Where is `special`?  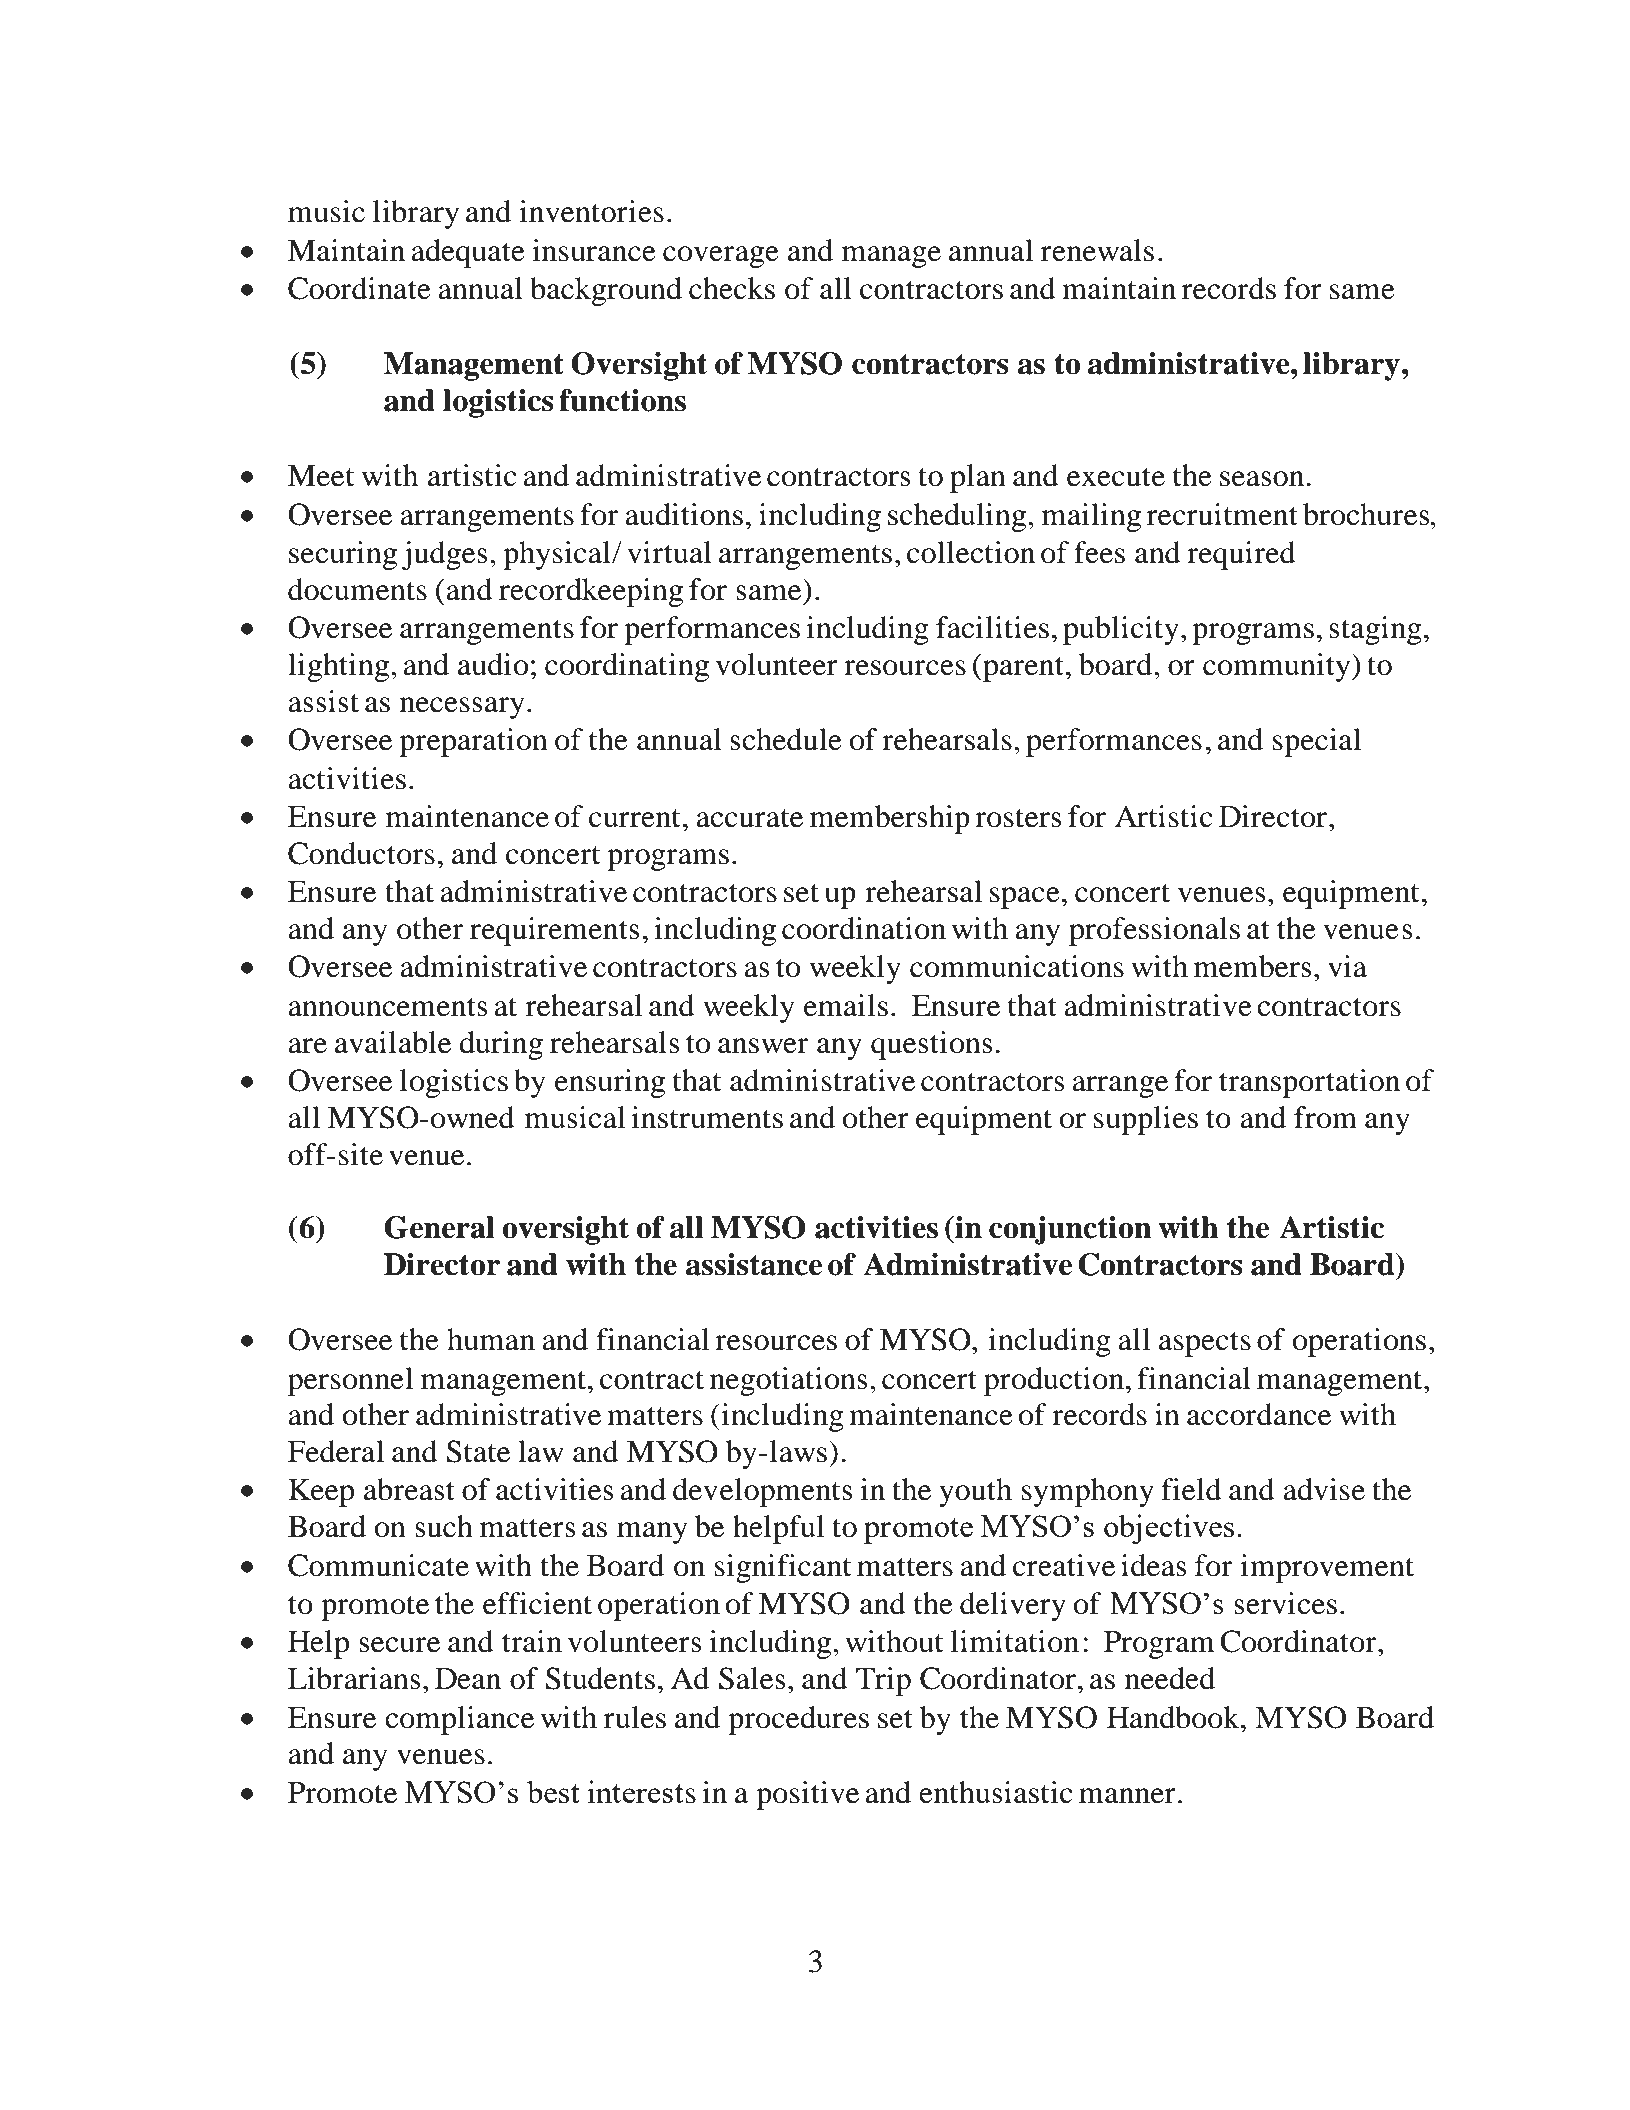 special is located at coordinates (1317, 742).
